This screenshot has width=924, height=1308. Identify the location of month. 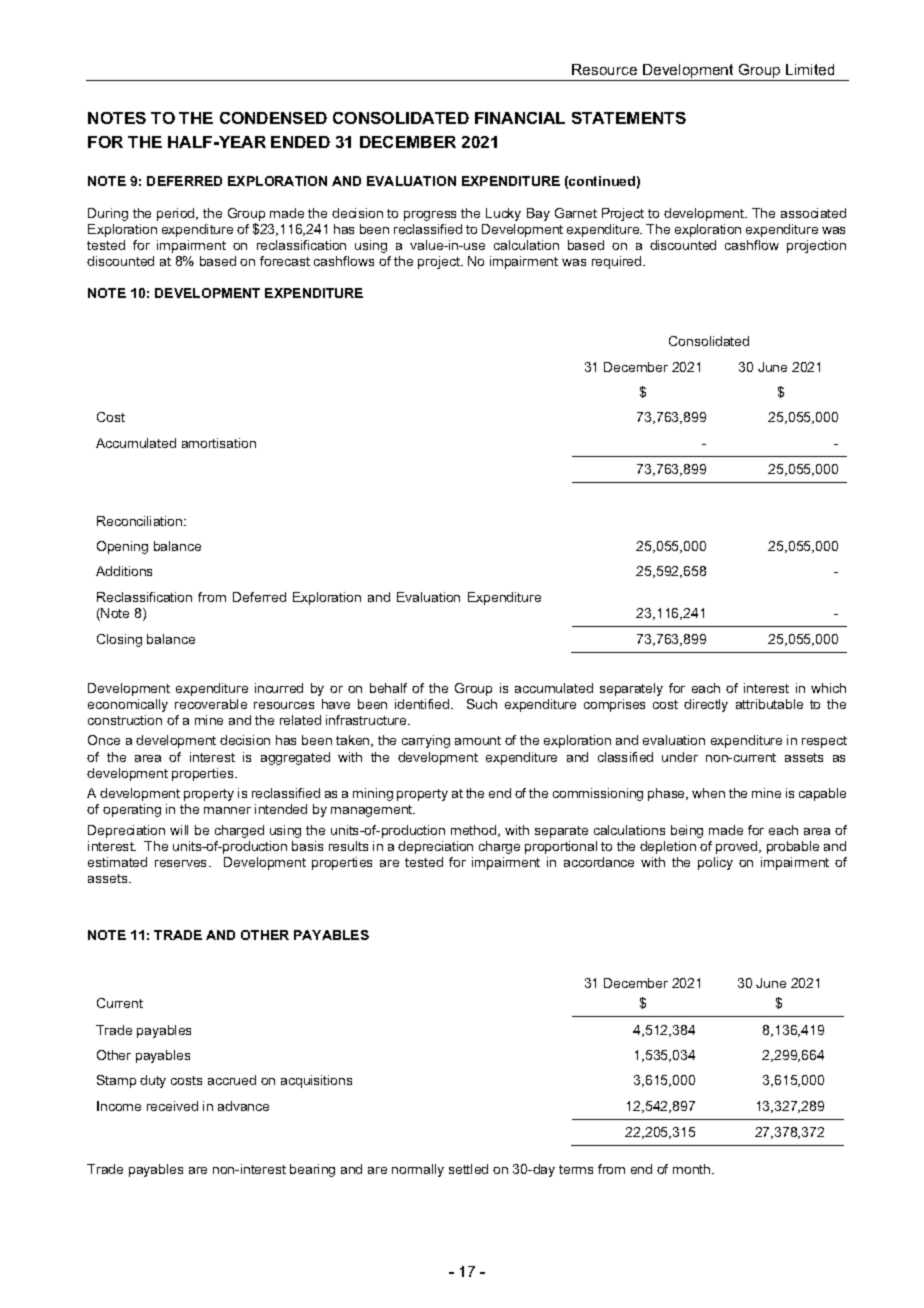
(693, 1169).
